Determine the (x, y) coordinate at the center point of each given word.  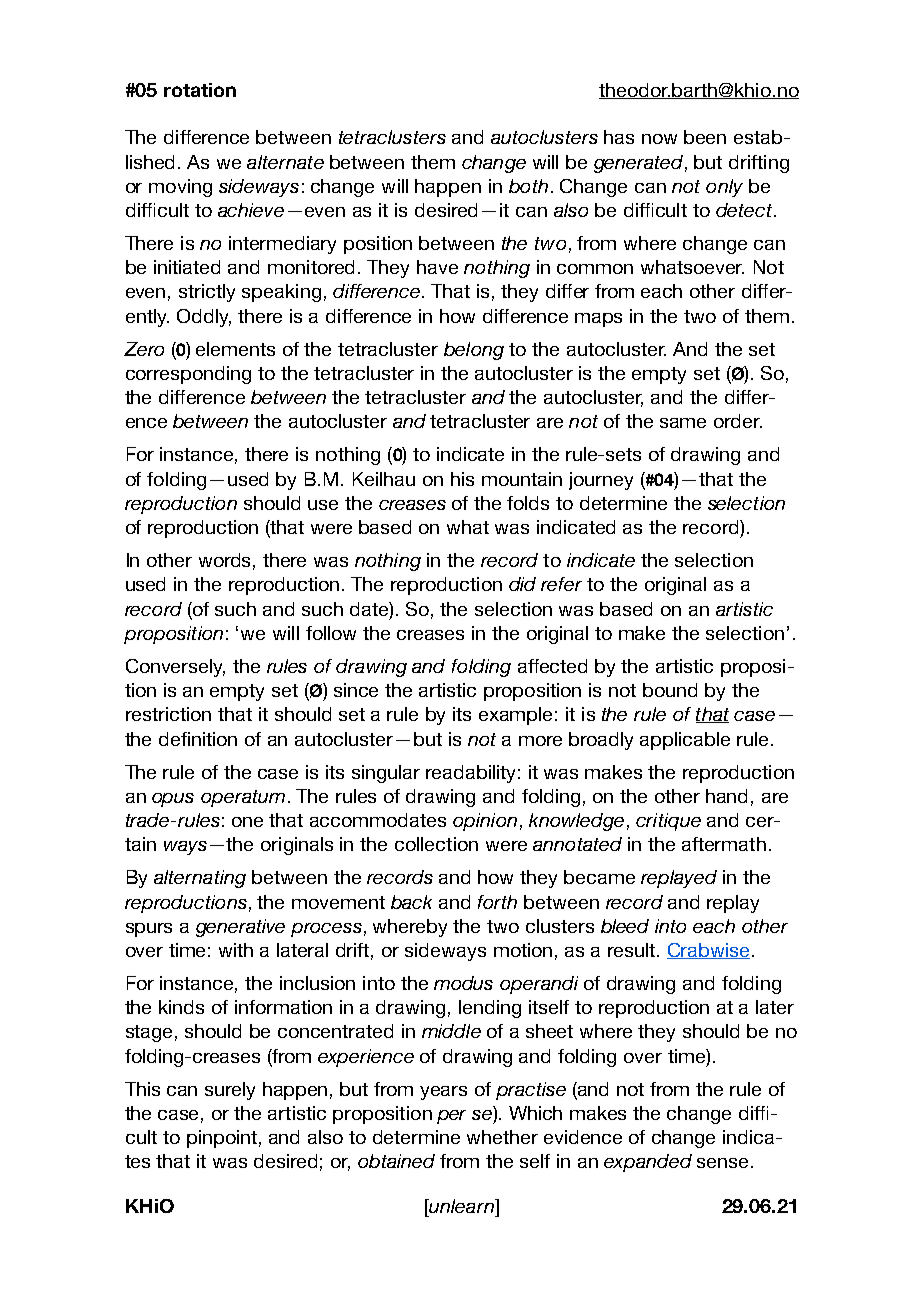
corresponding (188, 375)
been (705, 137)
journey (601, 481)
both (528, 186)
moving (180, 188)
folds (528, 503)
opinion (485, 822)
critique (668, 822)
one (247, 822)
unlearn (461, 1206)
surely (230, 1091)
